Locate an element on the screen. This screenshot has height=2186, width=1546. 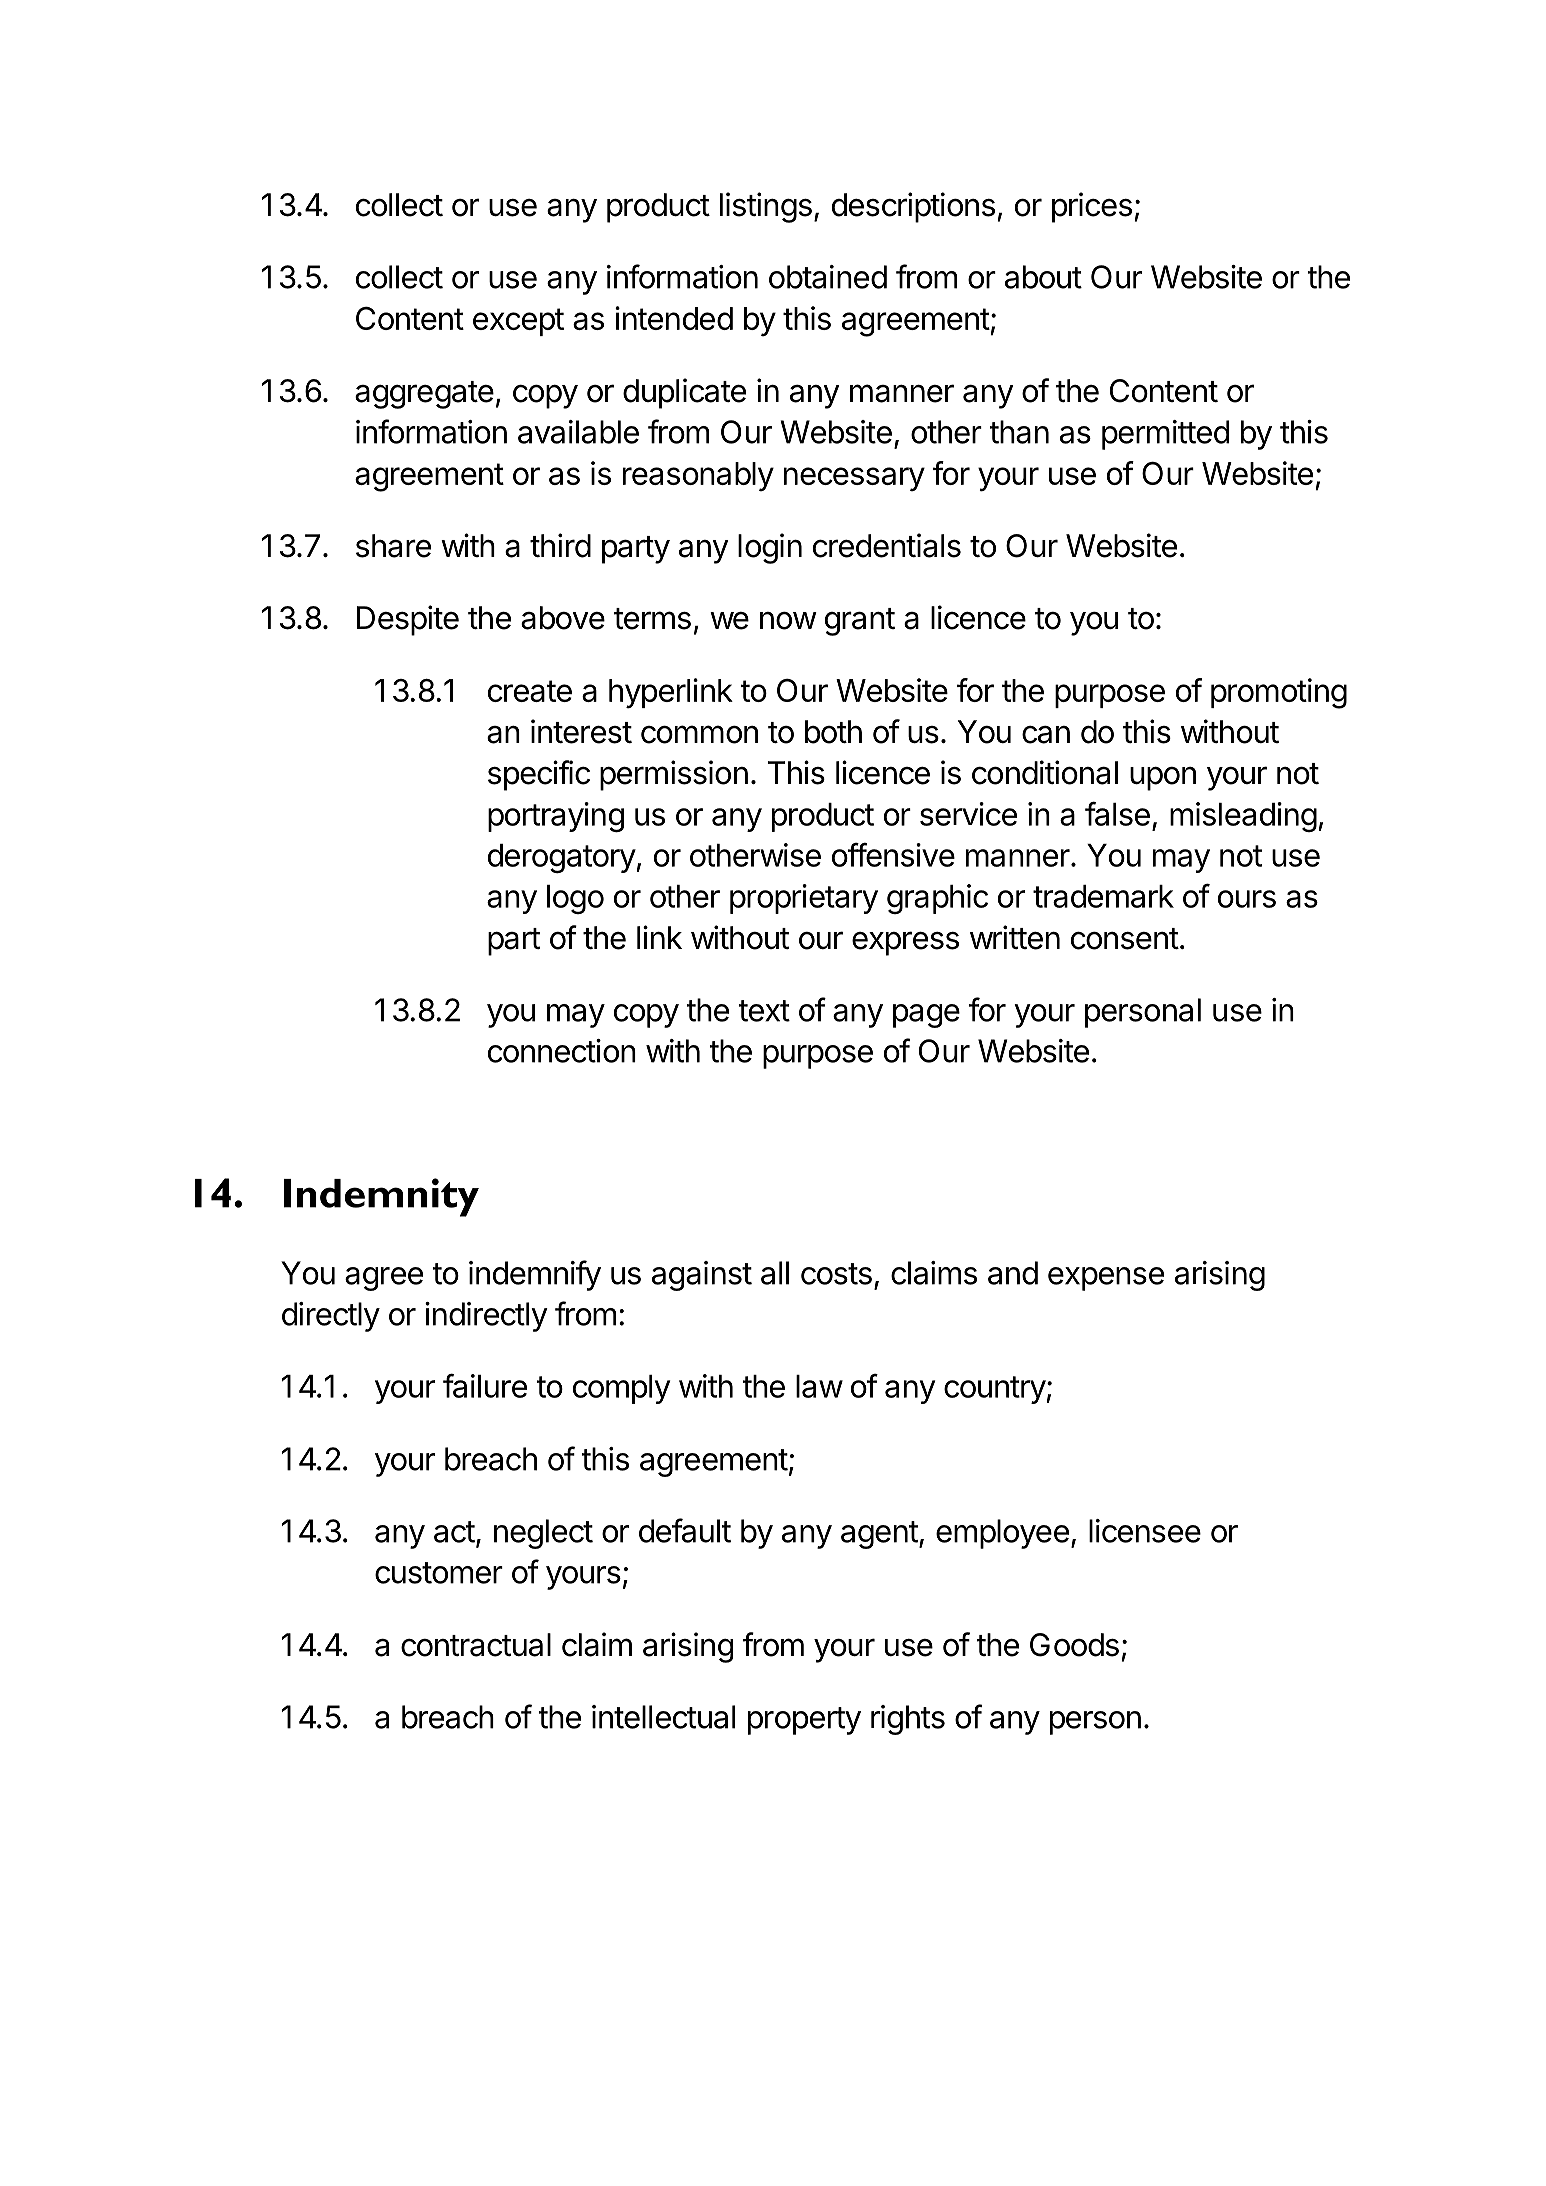
prices is located at coordinates (1092, 207).
